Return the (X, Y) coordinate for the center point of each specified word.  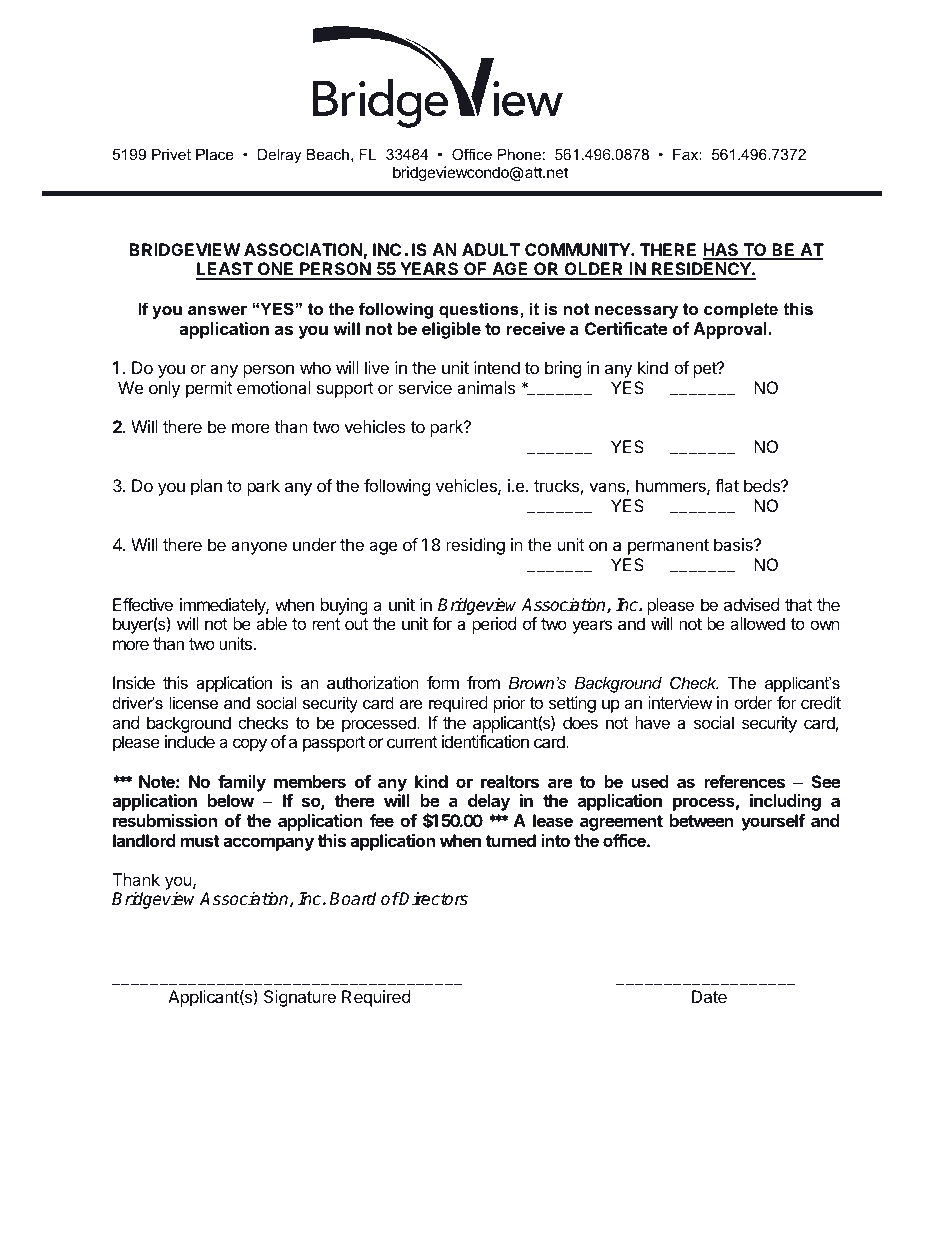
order (753, 702)
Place (215, 154)
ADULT (491, 249)
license (193, 702)
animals (486, 387)
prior (510, 704)
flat (727, 485)
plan (206, 487)
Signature (300, 998)
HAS (722, 251)
